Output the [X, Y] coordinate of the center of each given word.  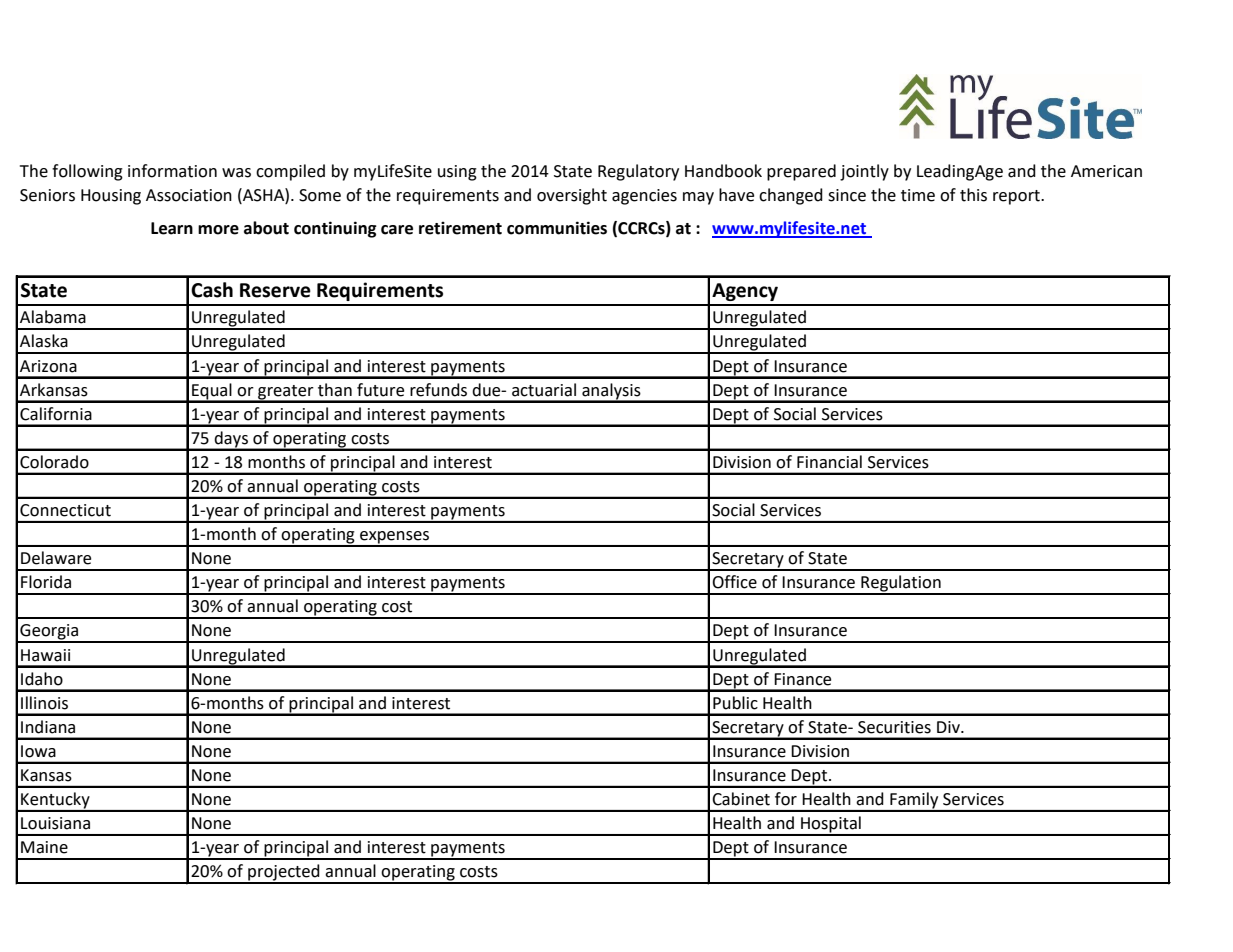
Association [189, 195]
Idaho [42, 679]
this [973, 195]
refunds [438, 390]
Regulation [901, 584]
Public [735, 703]
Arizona [48, 366]
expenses [394, 538]
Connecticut [65, 510]
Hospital [831, 825]
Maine [44, 847]
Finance [802, 679]
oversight [572, 196]
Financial [829, 462]
